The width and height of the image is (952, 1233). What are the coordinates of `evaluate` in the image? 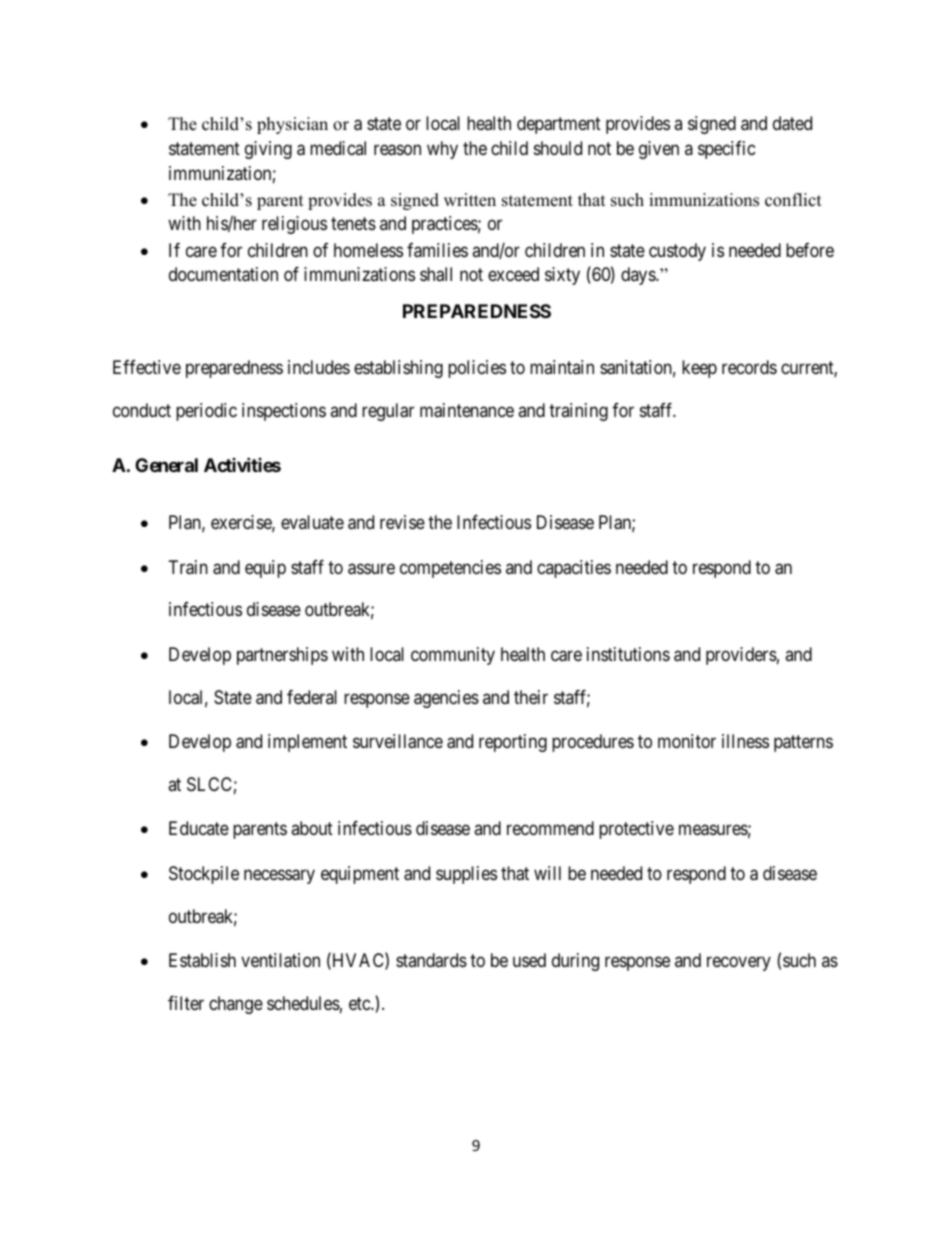 It's located at (312, 522).
